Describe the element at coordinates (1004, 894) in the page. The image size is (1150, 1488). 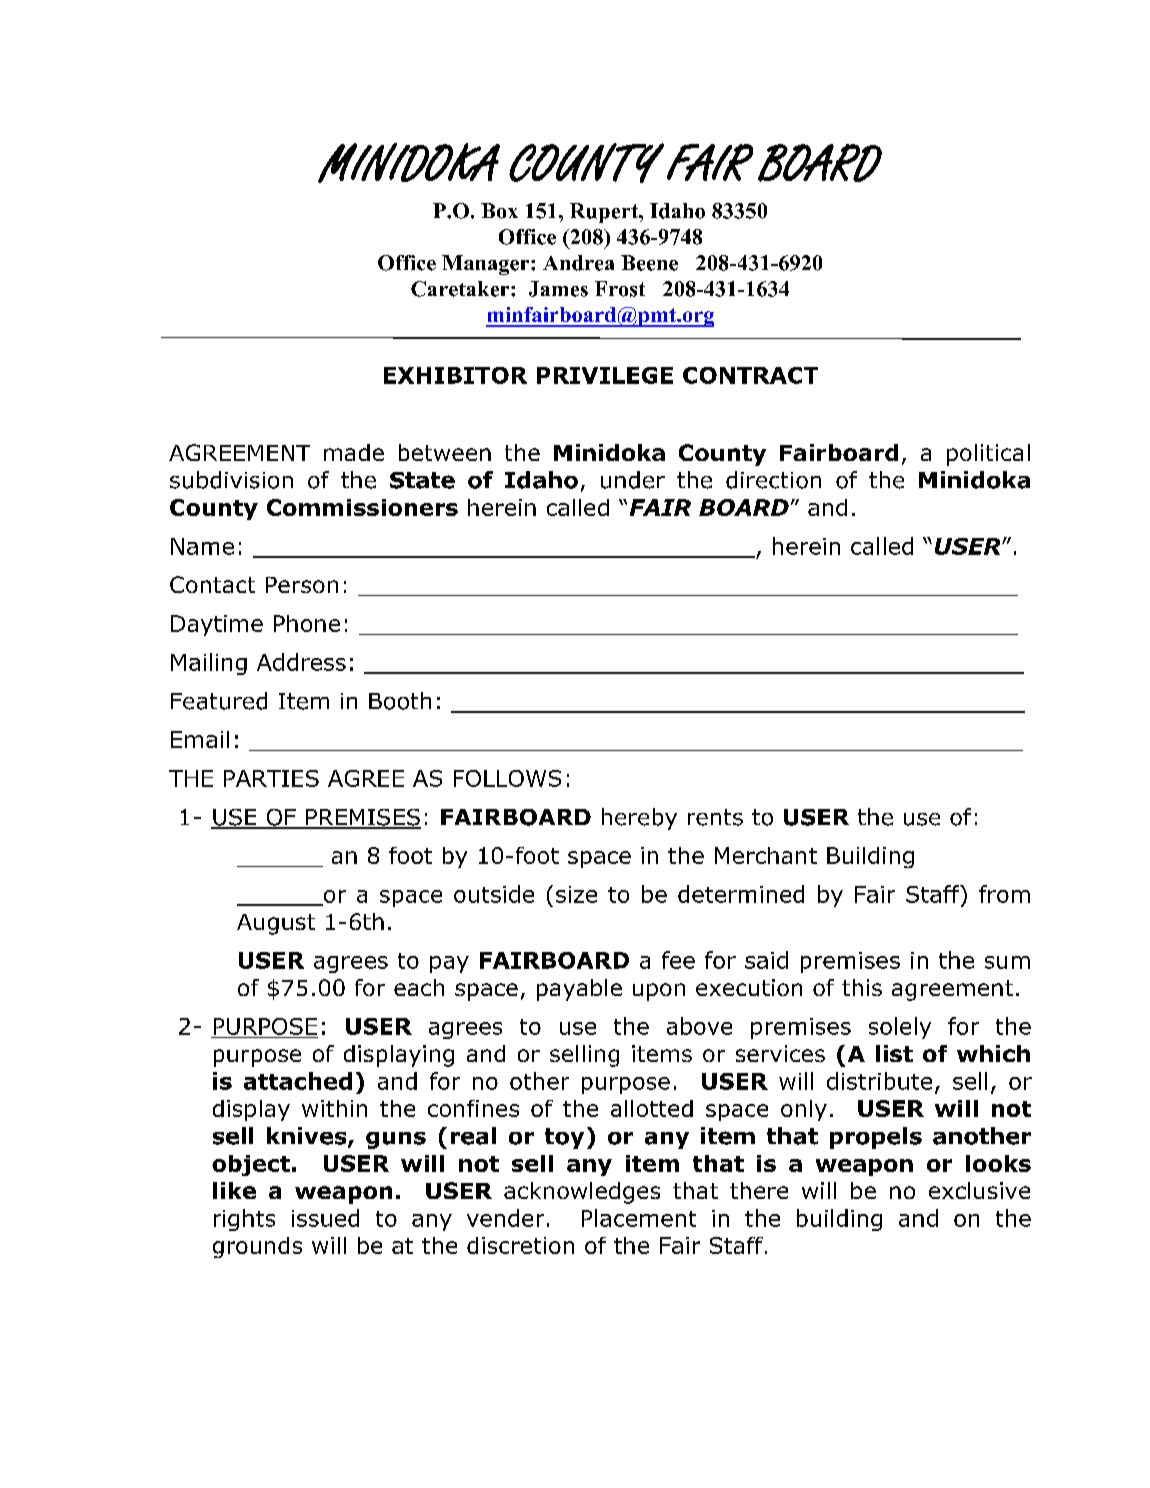
I see `from` at that location.
